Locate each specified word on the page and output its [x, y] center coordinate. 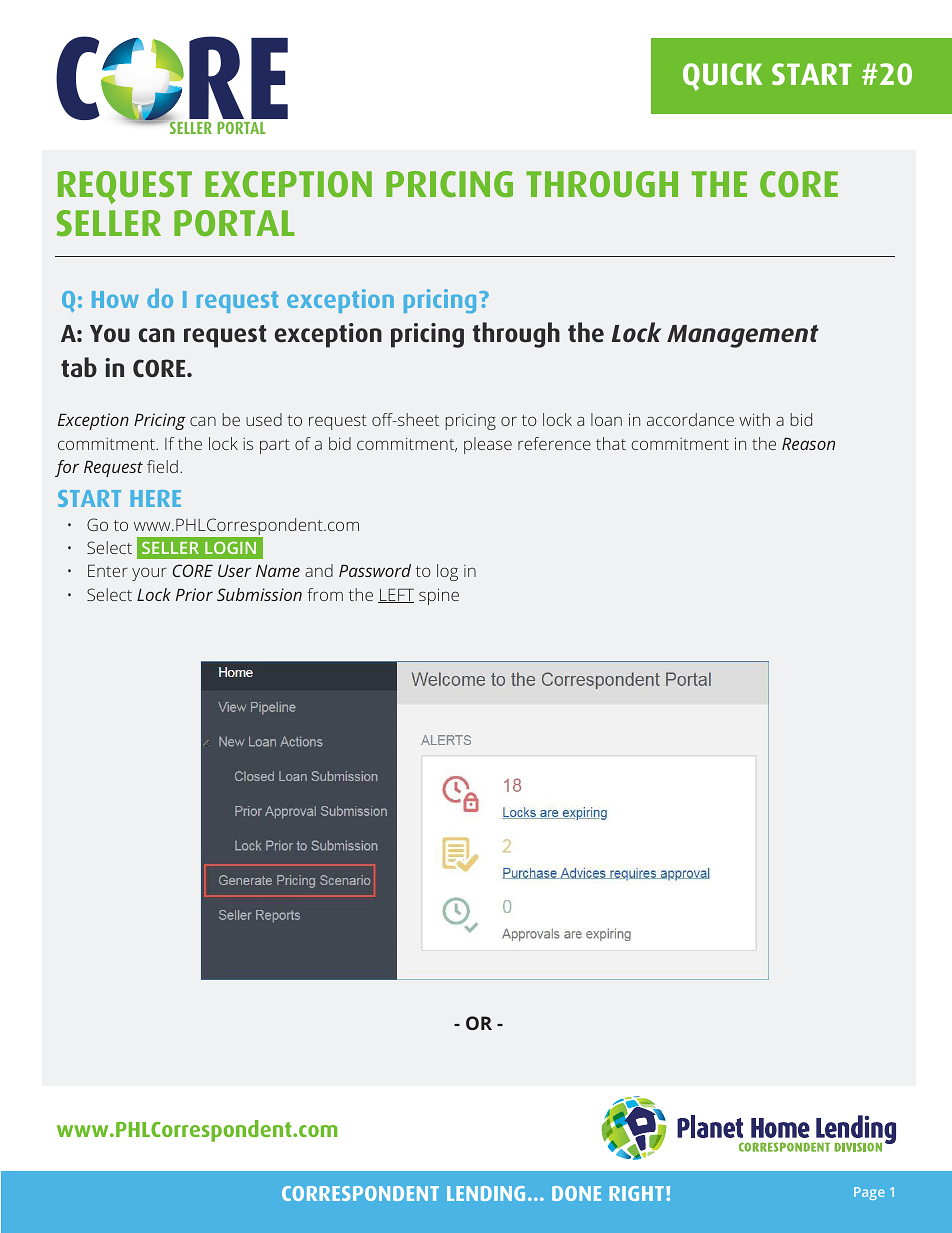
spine [439, 596]
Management [743, 336]
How [115, 299]
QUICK [722, 77]
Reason [808, 443]
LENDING [486, 1193]
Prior [194, 594]
